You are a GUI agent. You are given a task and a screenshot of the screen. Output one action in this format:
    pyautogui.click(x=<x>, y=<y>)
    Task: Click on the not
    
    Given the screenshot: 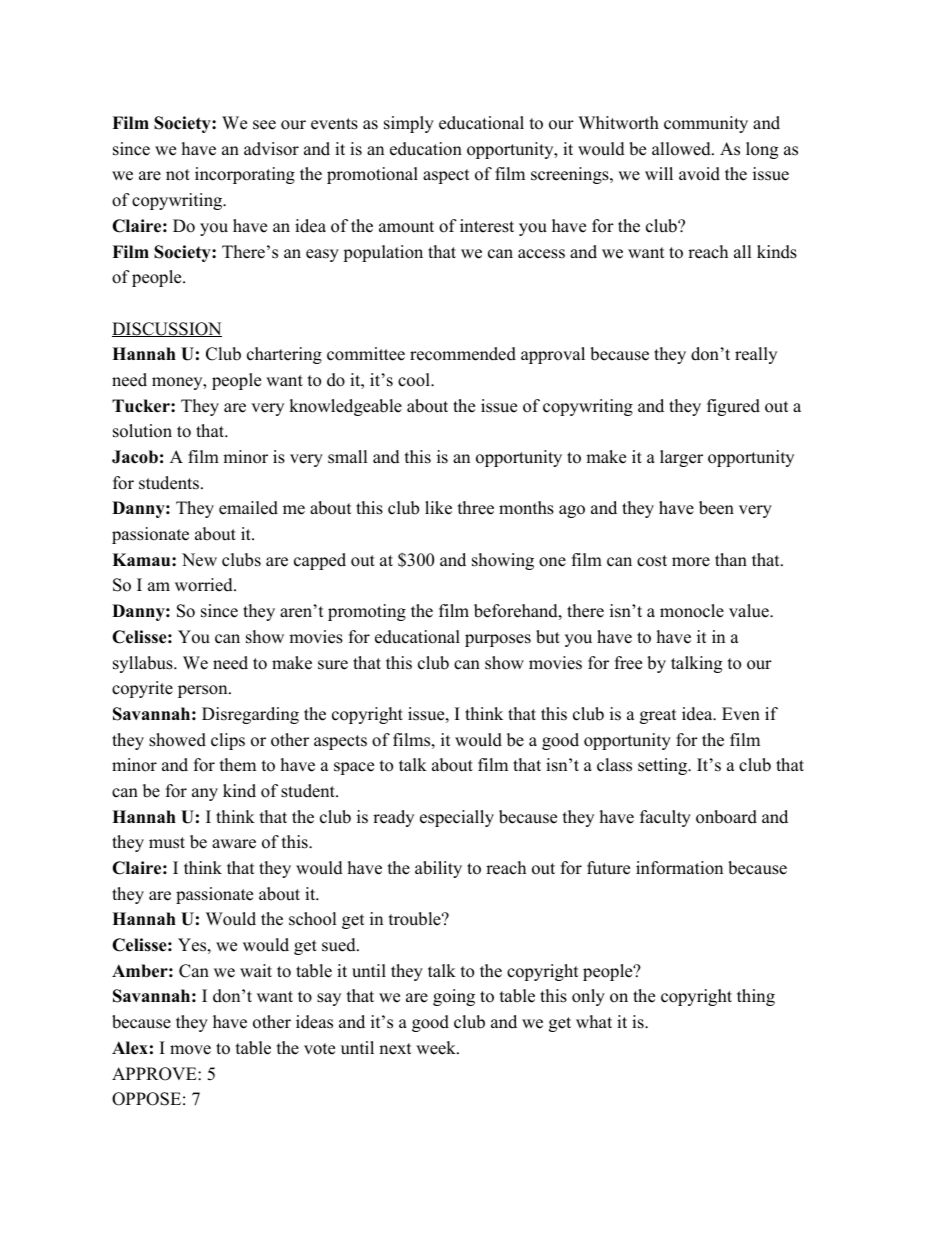 What is the action you would take?
    pyautogui.click(x=178, y=175)
